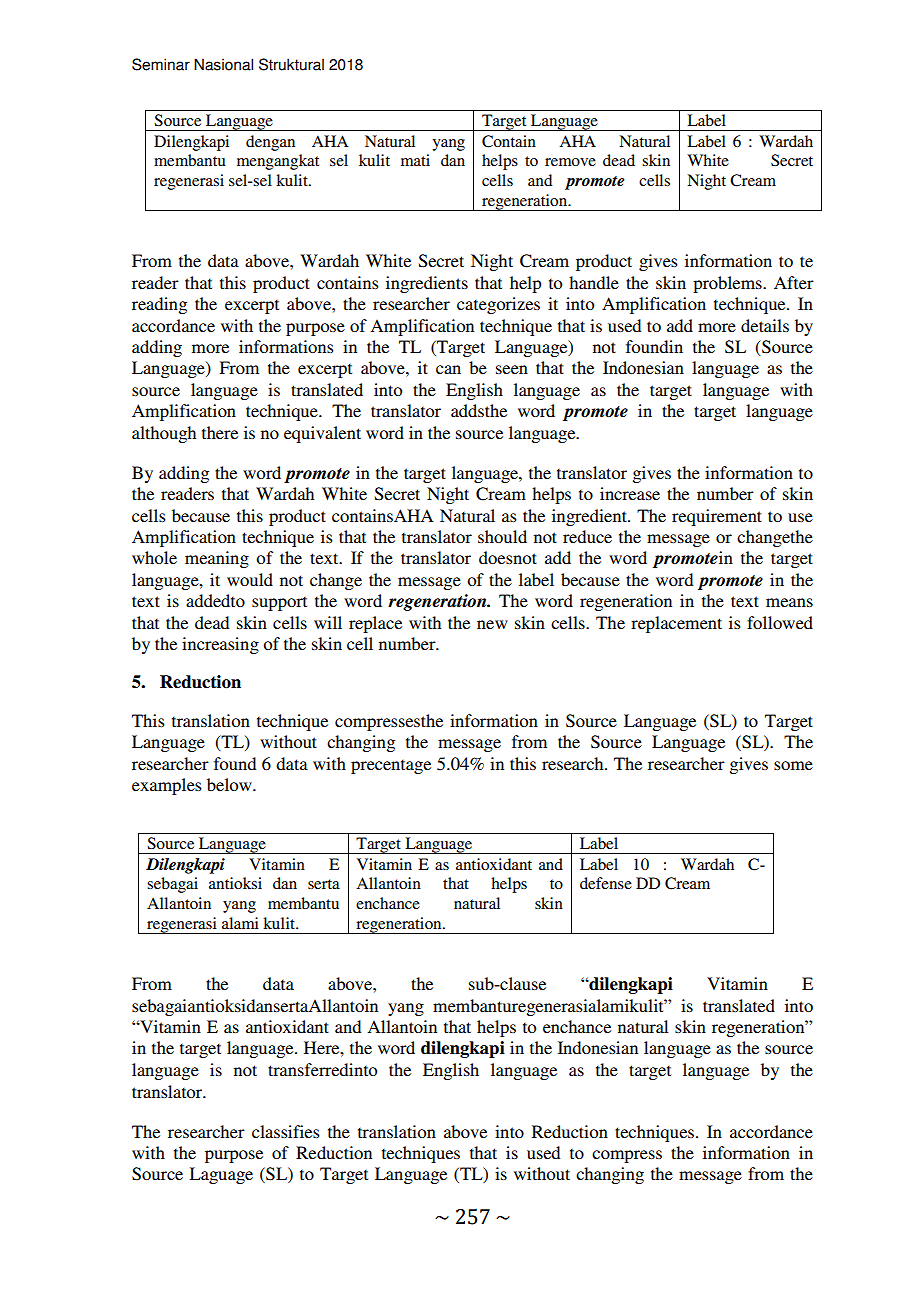 The image size is (924, 1307). I want to click on requirement, so click(717, 517).
